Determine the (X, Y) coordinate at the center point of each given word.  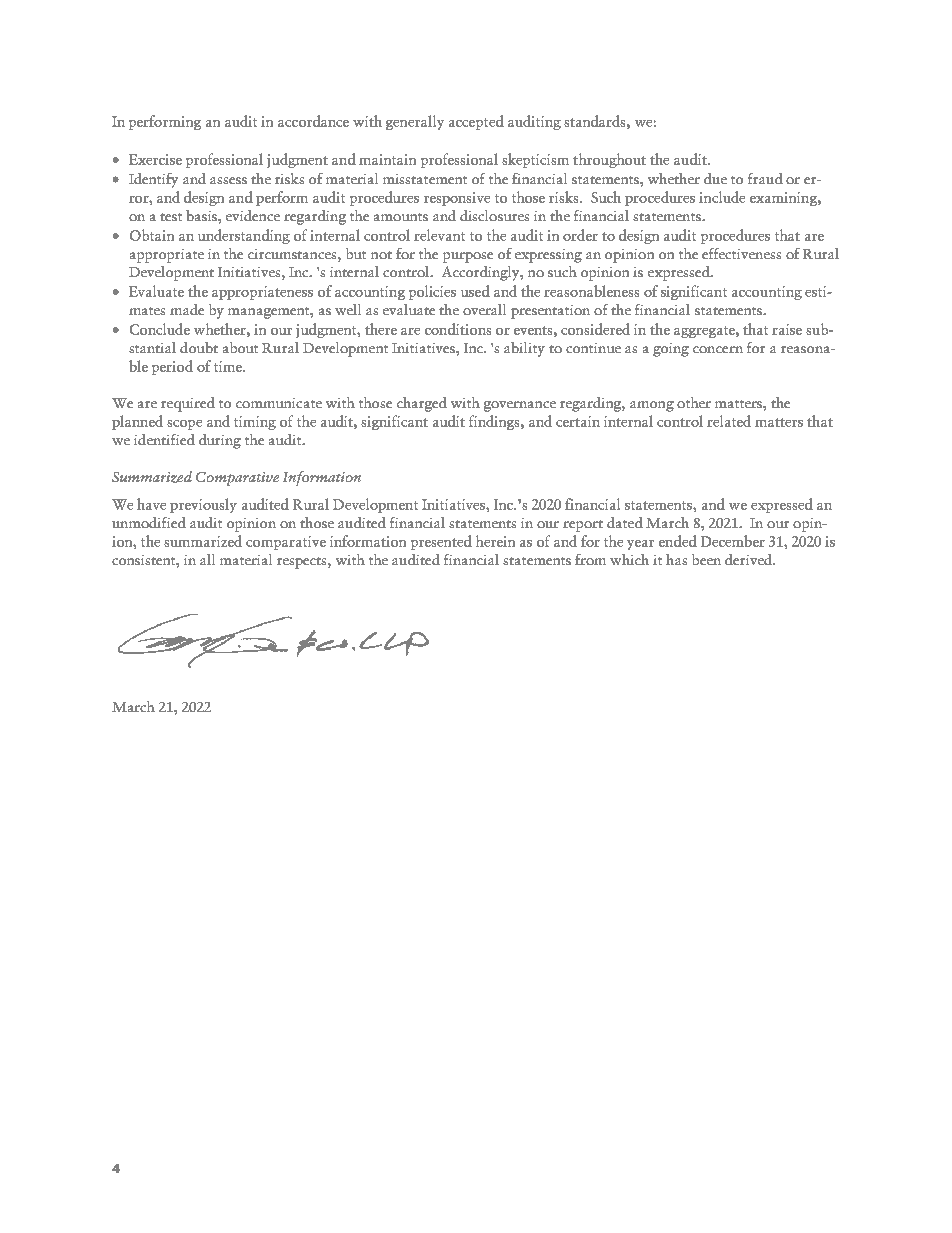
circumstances (293, 254)
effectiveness (741, 253)
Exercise (155, 159)
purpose (468, 257)
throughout (609, 160)
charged (422, 404)
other (694, 402)
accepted (476, 122)
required (188, 404)
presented (441, 542)
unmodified (149, 522)
